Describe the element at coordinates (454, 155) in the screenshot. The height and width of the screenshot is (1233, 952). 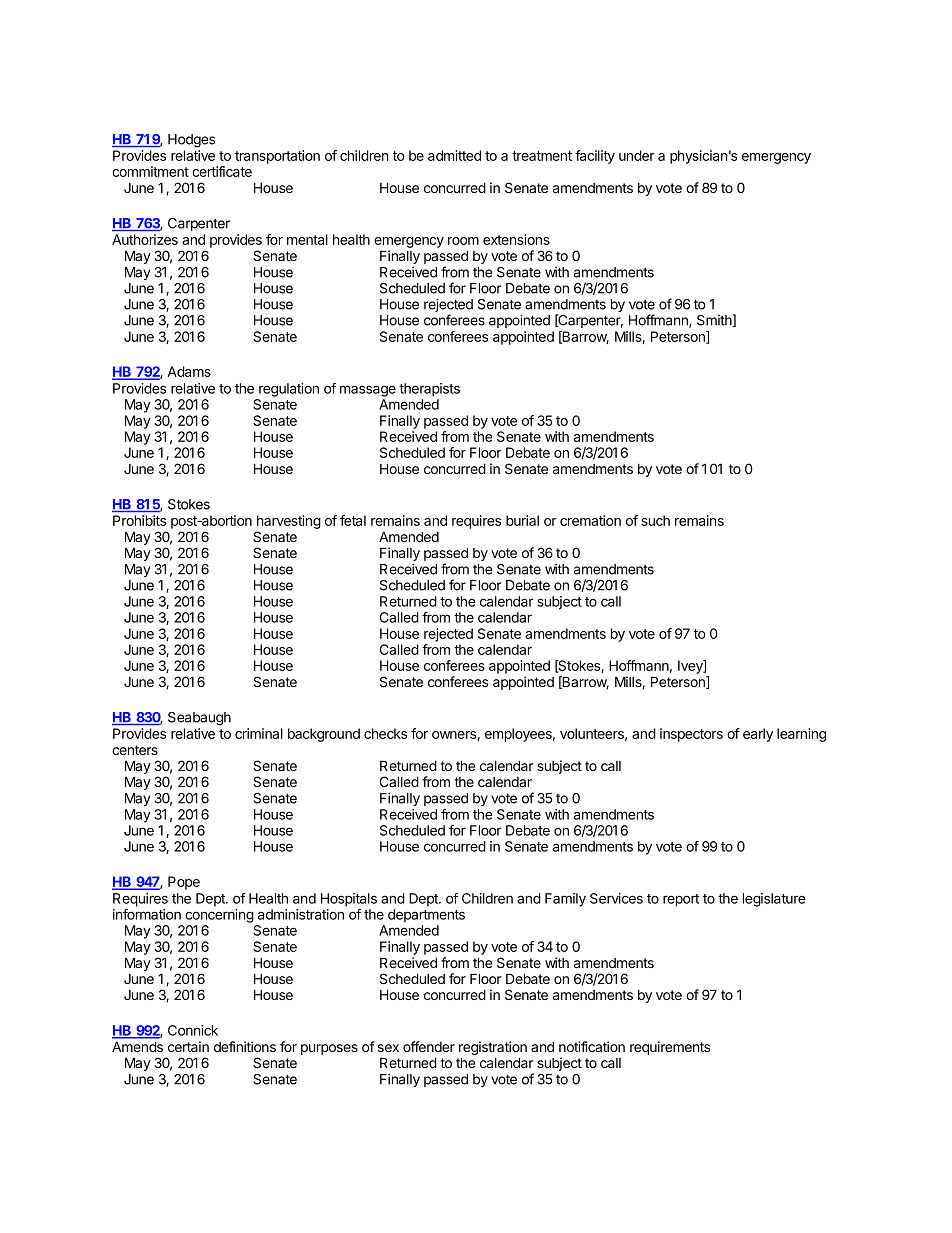
I see `admitted` at that location.
